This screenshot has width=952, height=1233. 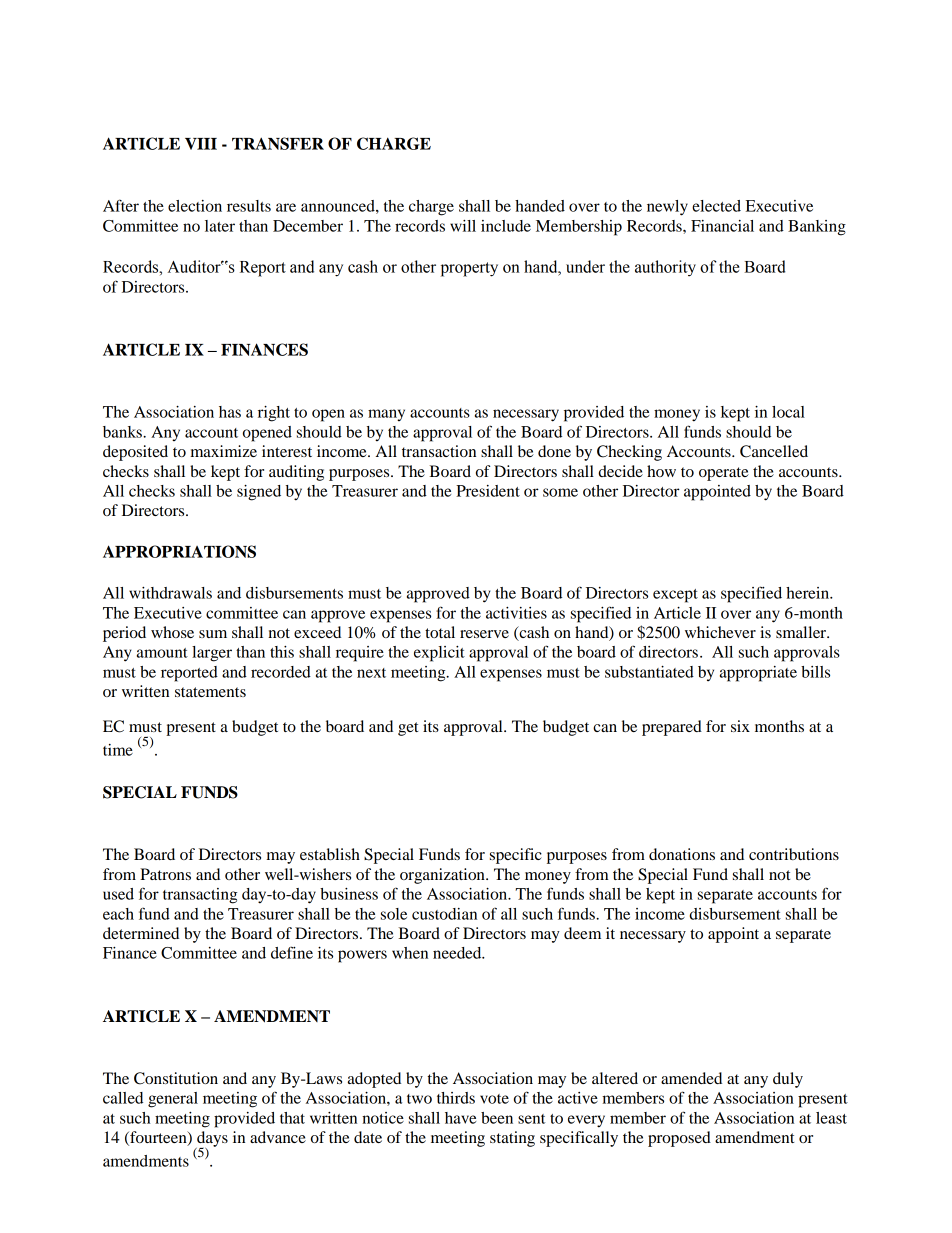 What do you see at coordinates (463, 226) in the screenshot?
I see `will` at bounding box center [463, 226].
